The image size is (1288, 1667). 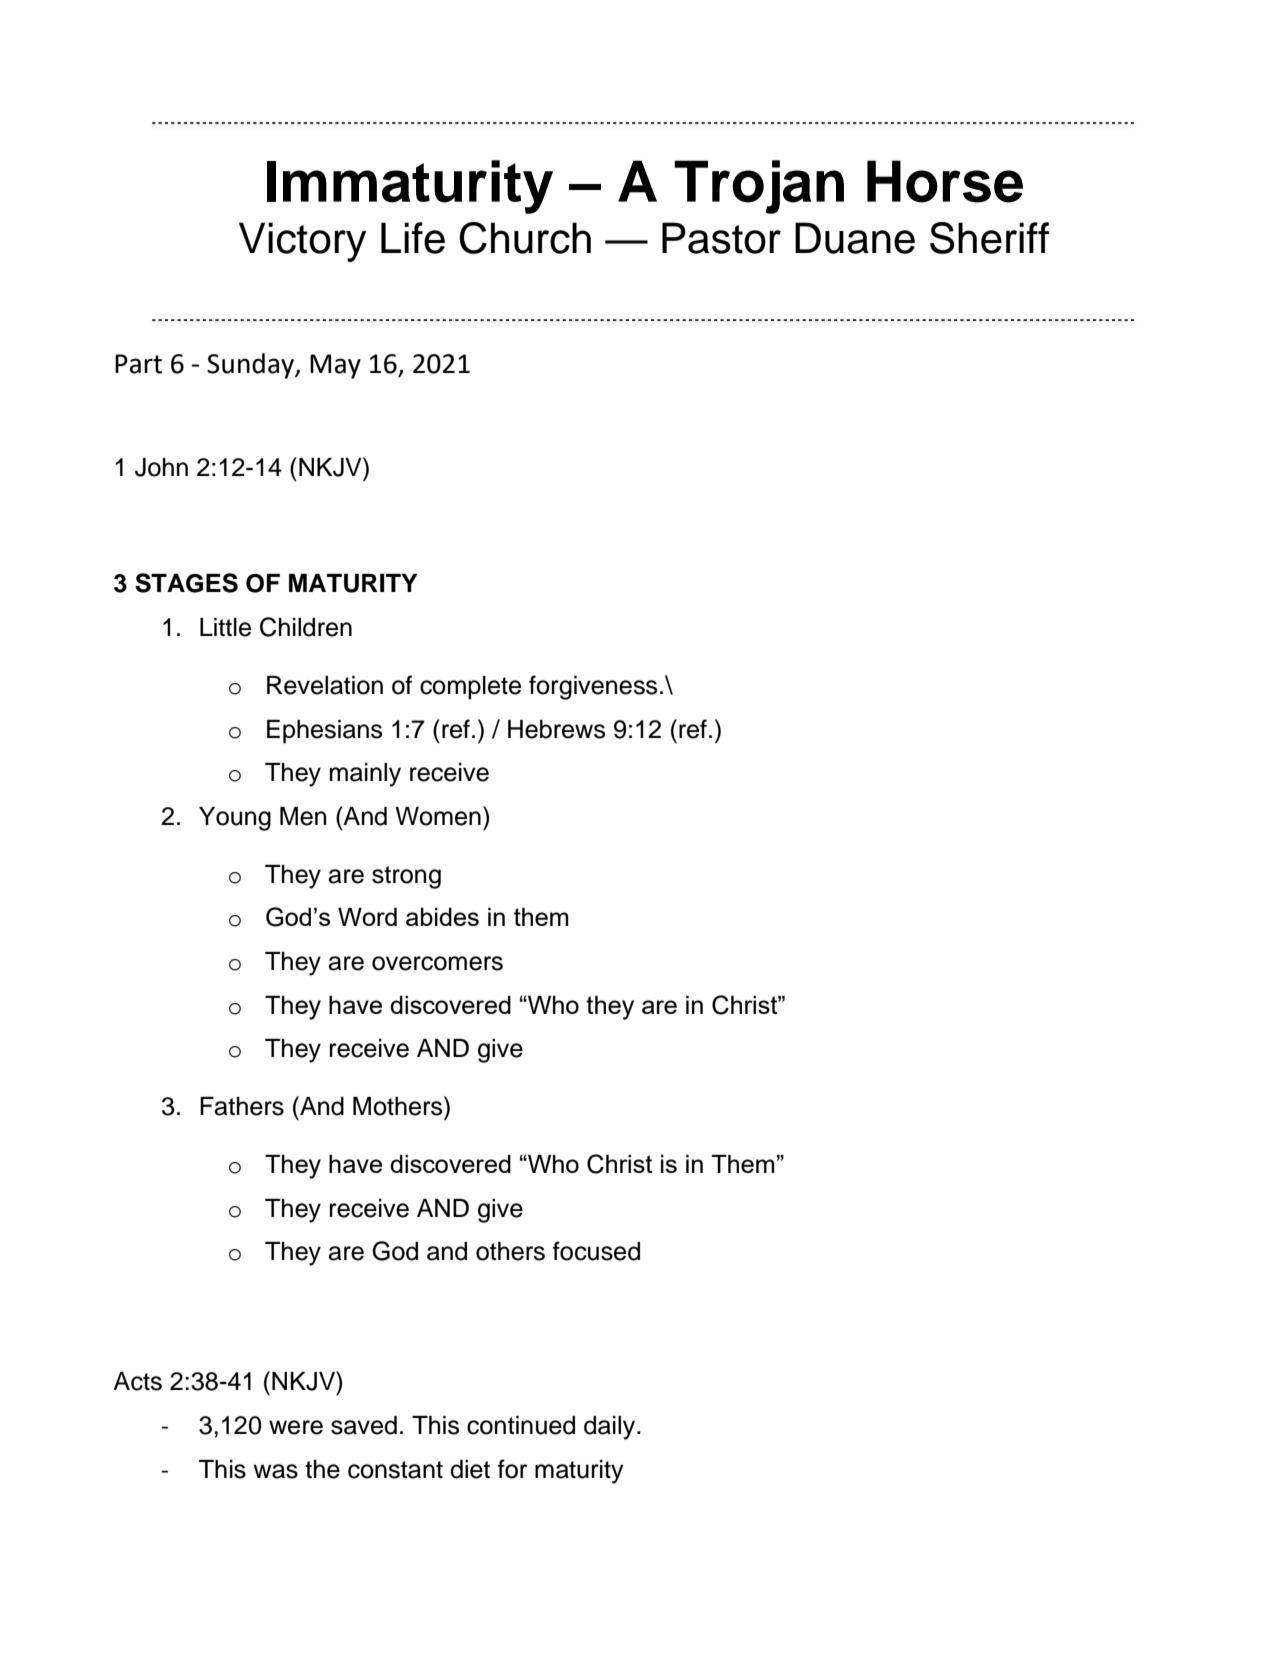 I want to click on Hebrews, so click(x=556, y=729).
